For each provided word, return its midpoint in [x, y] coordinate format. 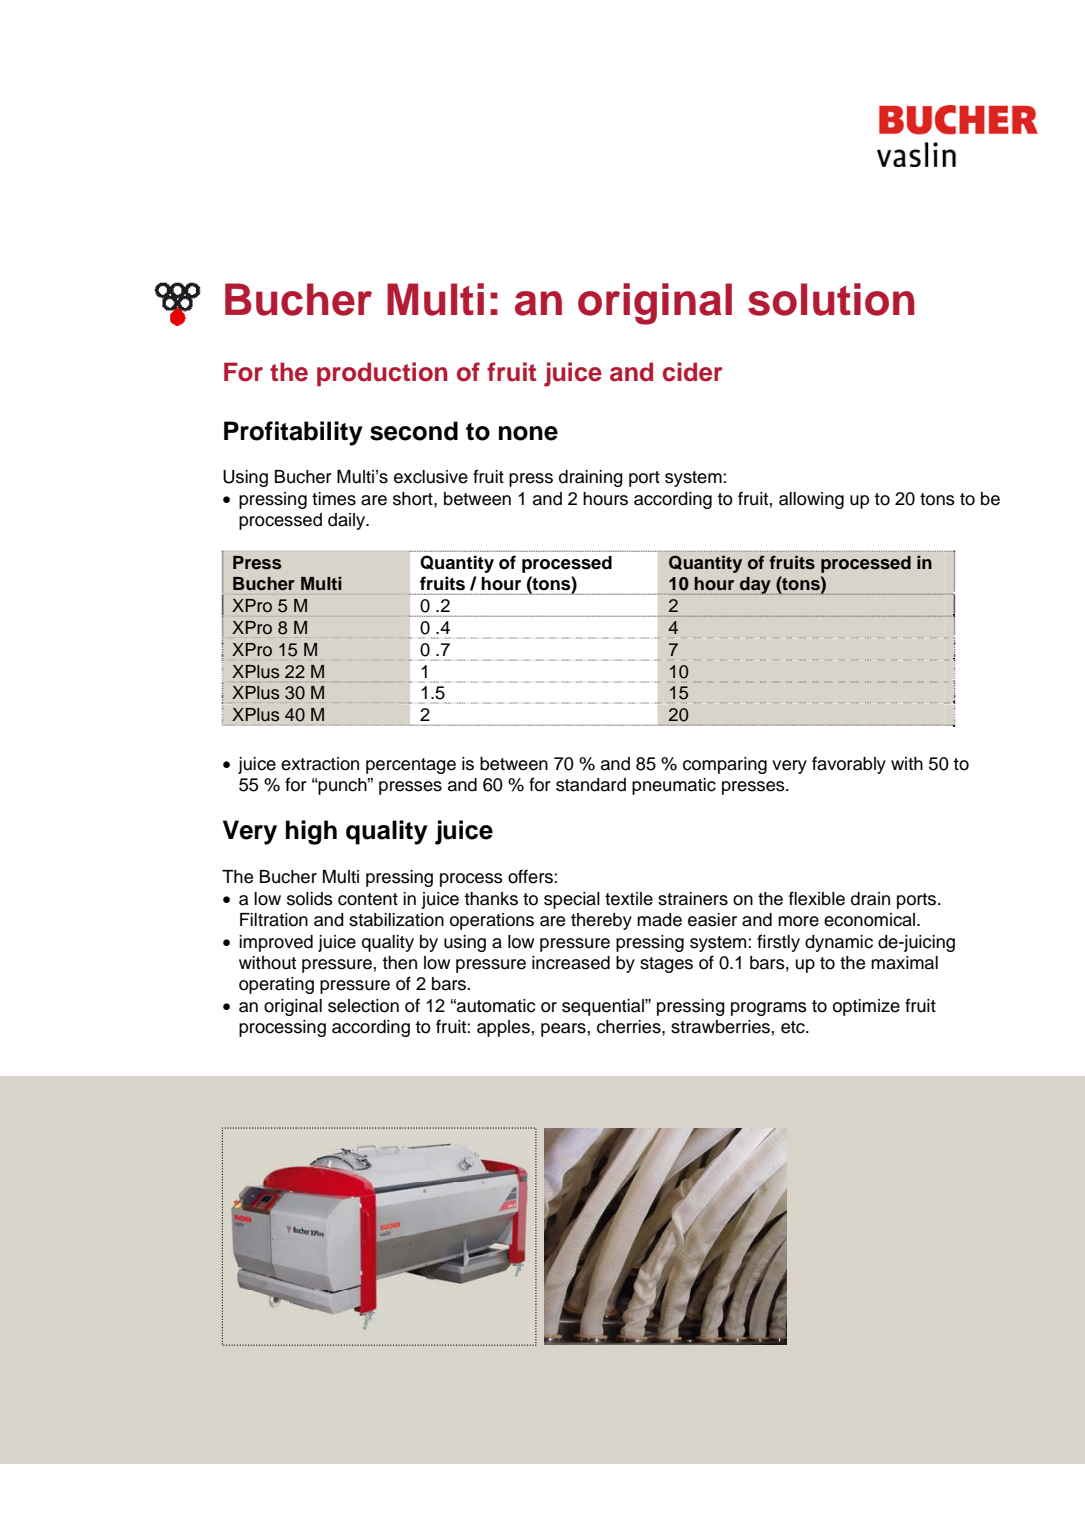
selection [363, 1006]
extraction [320, 764]
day [756, 586]
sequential [604, 1007]
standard [591, 785]
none [528, 433]
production [382, 374]
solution [831, 299]
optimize [866, 1007]
